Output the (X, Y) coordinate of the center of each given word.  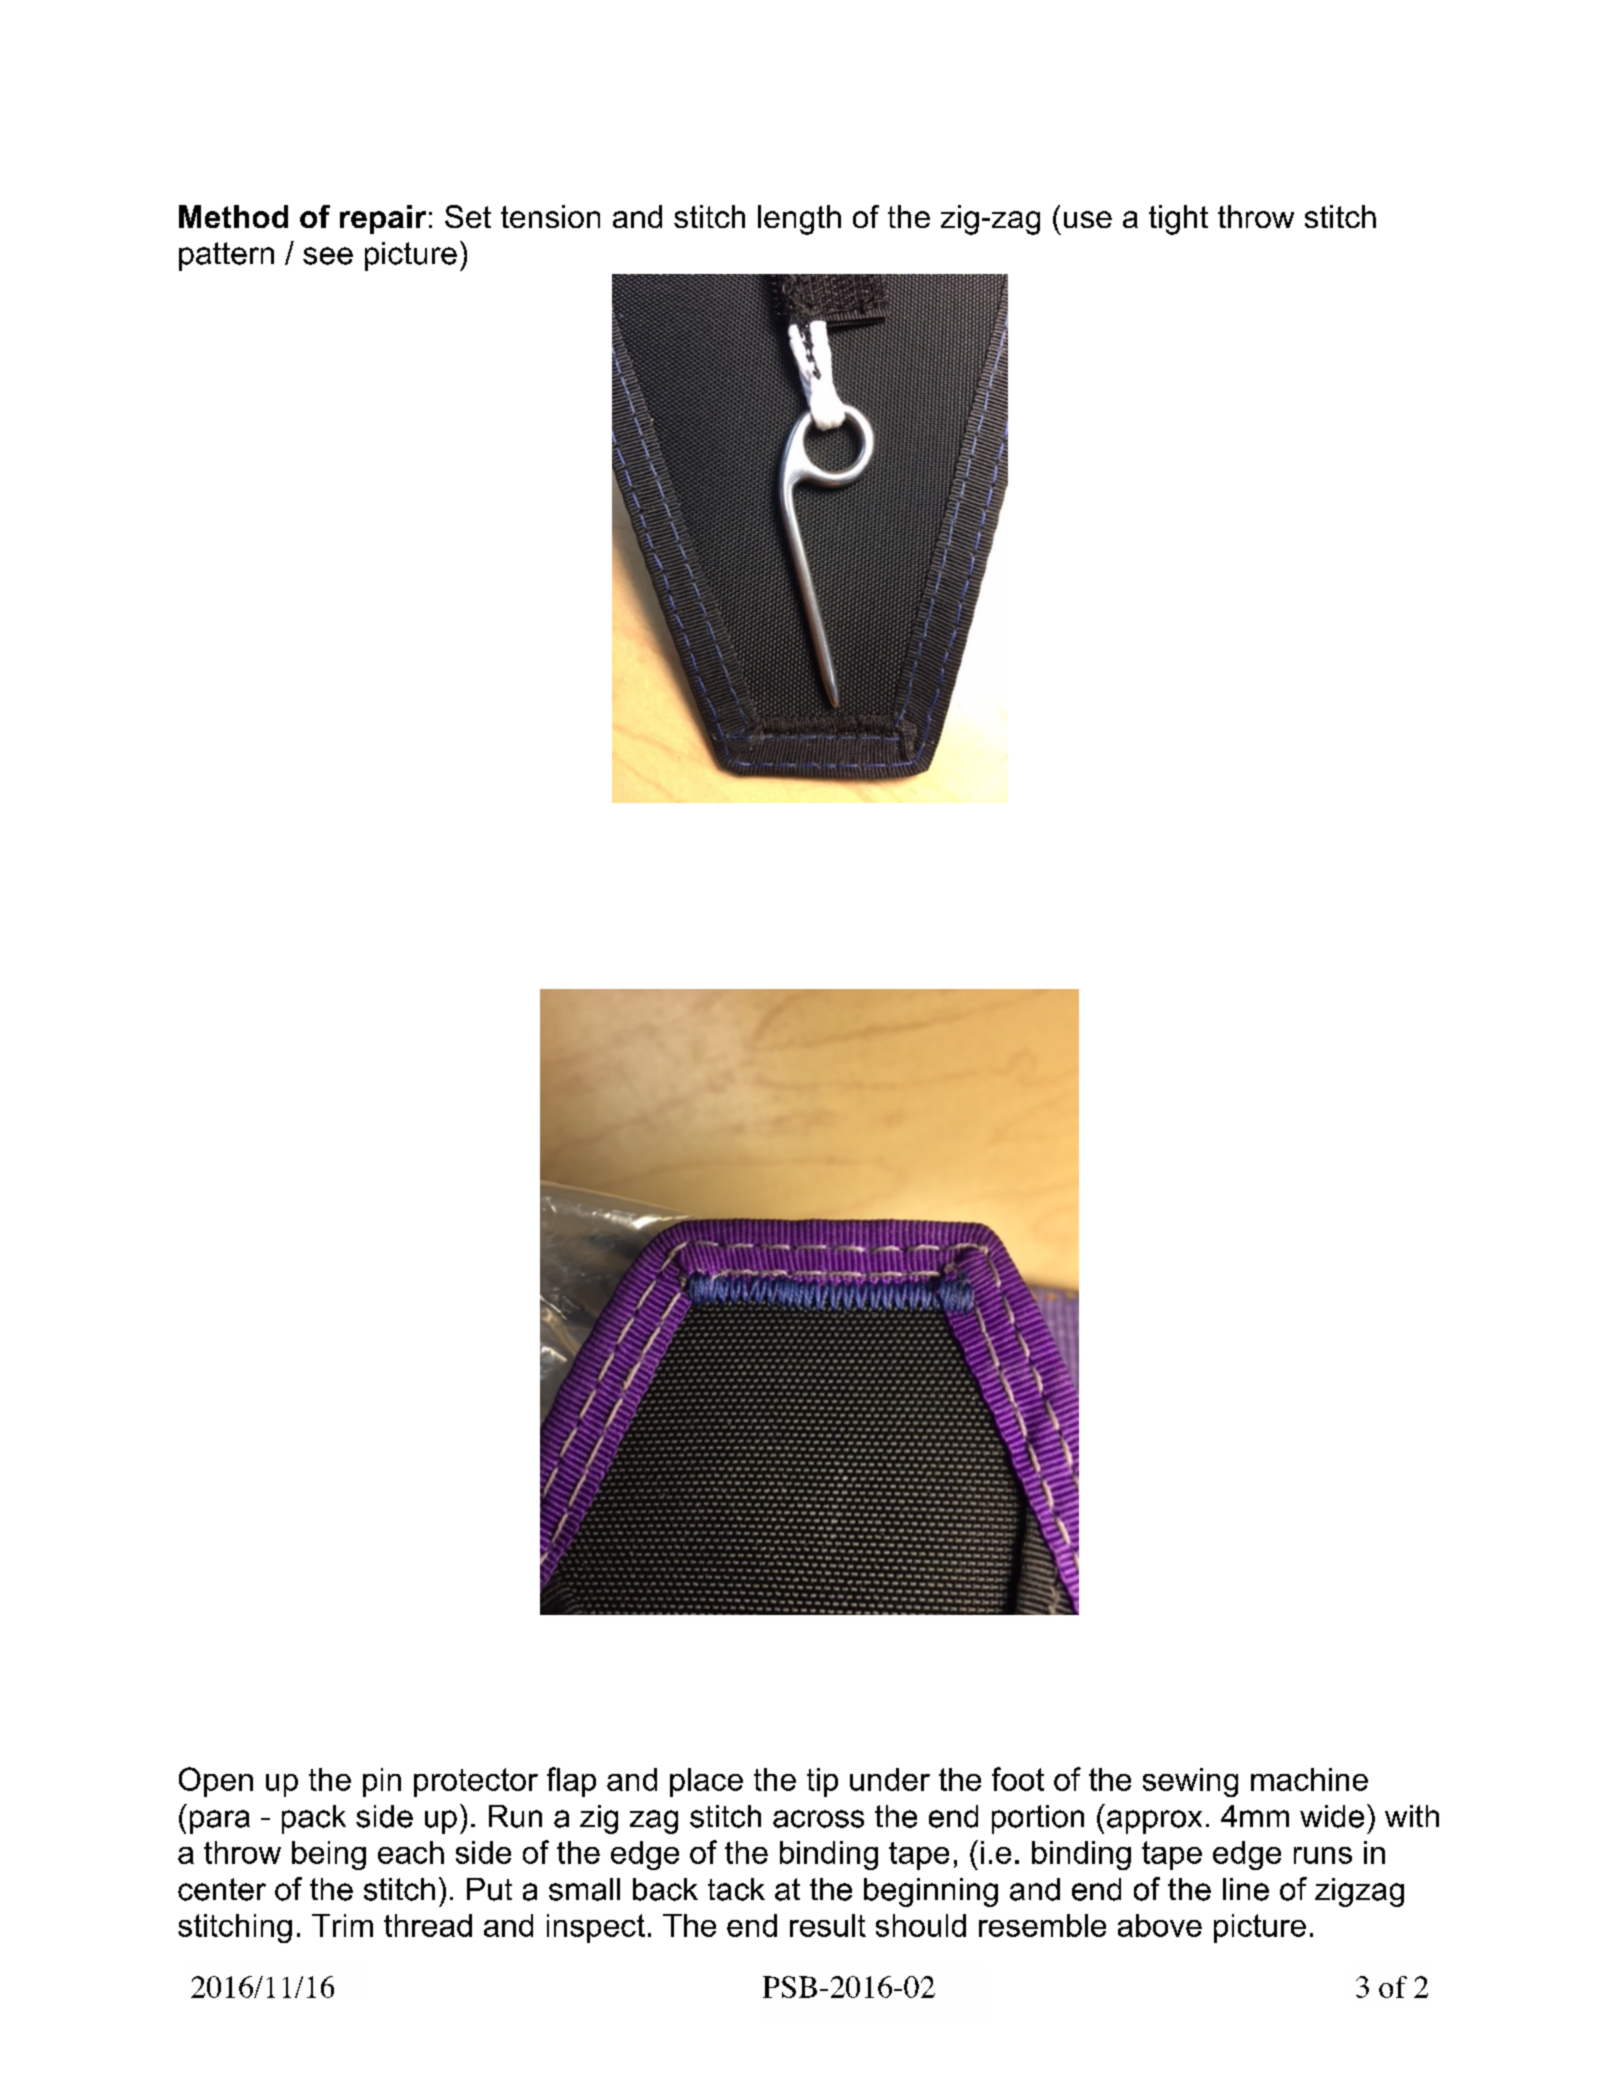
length (799, 220)
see (328, 256)
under (890, 1779)
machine (1309, 1779)
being (329, 1855)
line (1246, 1889)
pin (382, 1782)
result (828, 1925)
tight (1178, 220)
